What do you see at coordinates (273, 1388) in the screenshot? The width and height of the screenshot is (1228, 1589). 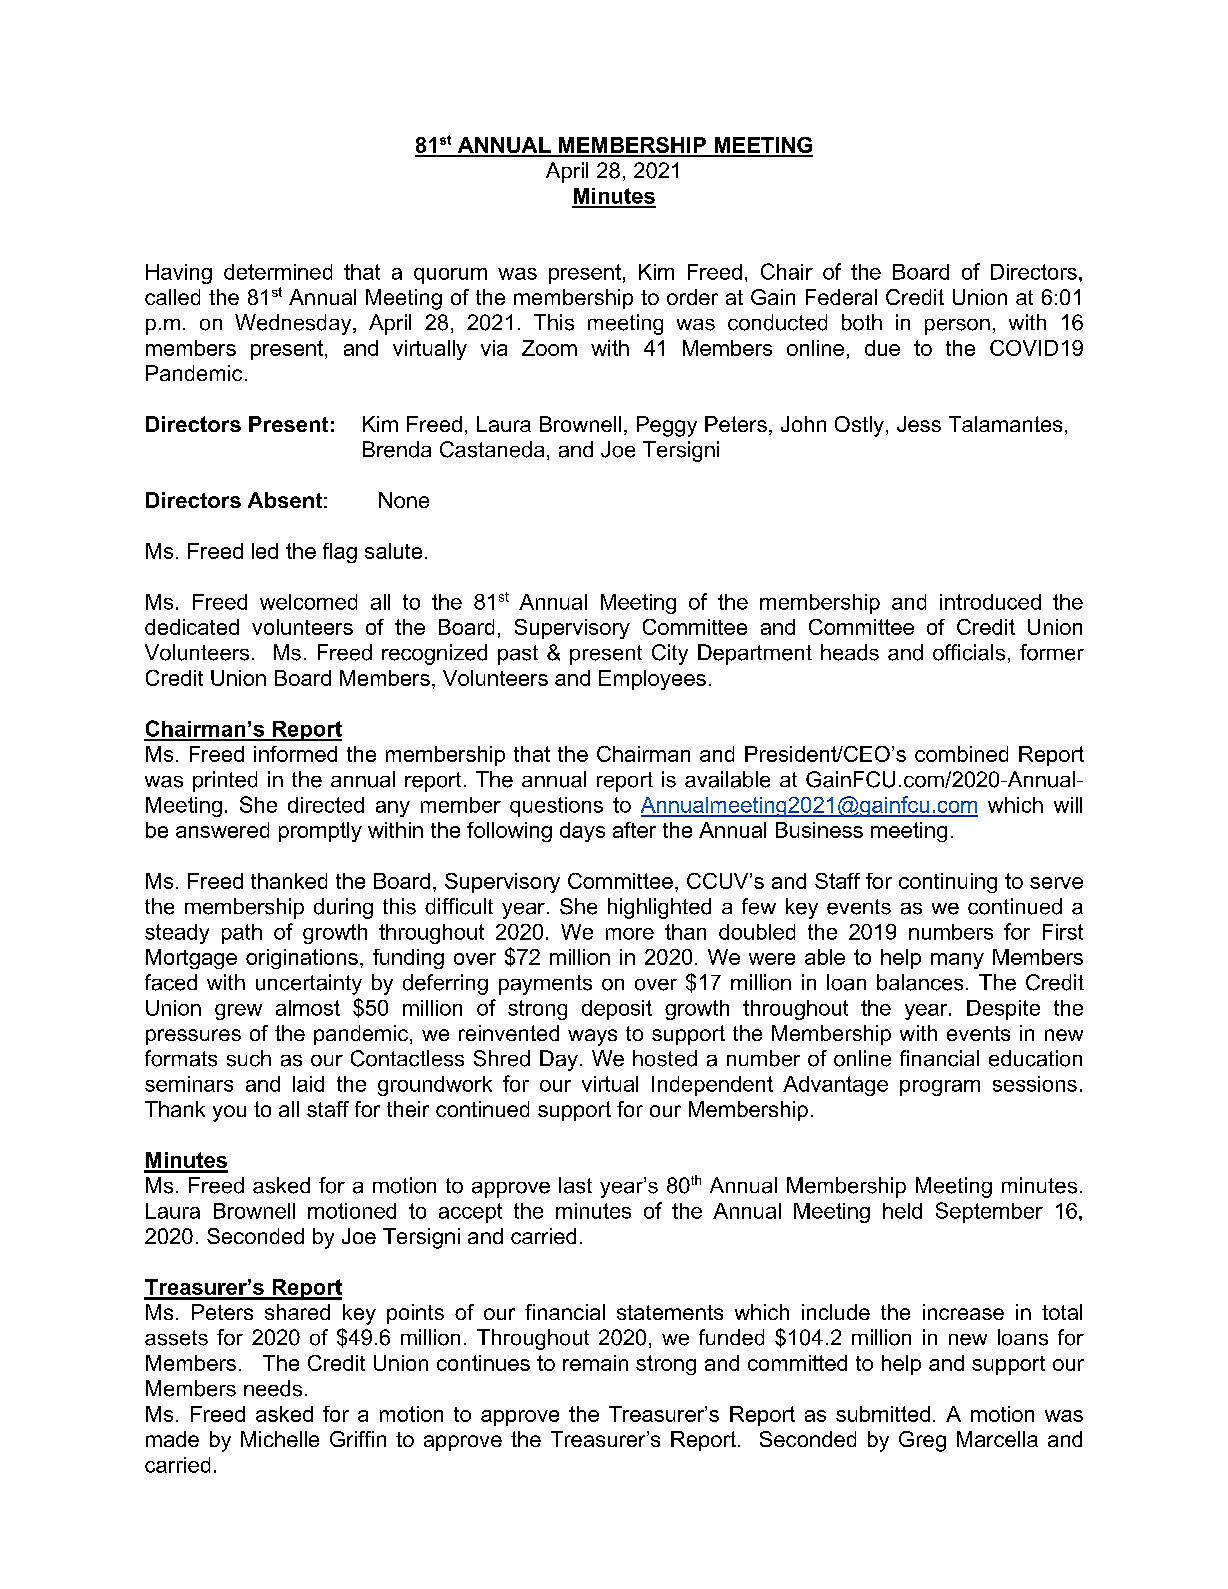 I see `needs` at bounding box center [273, 1388].
